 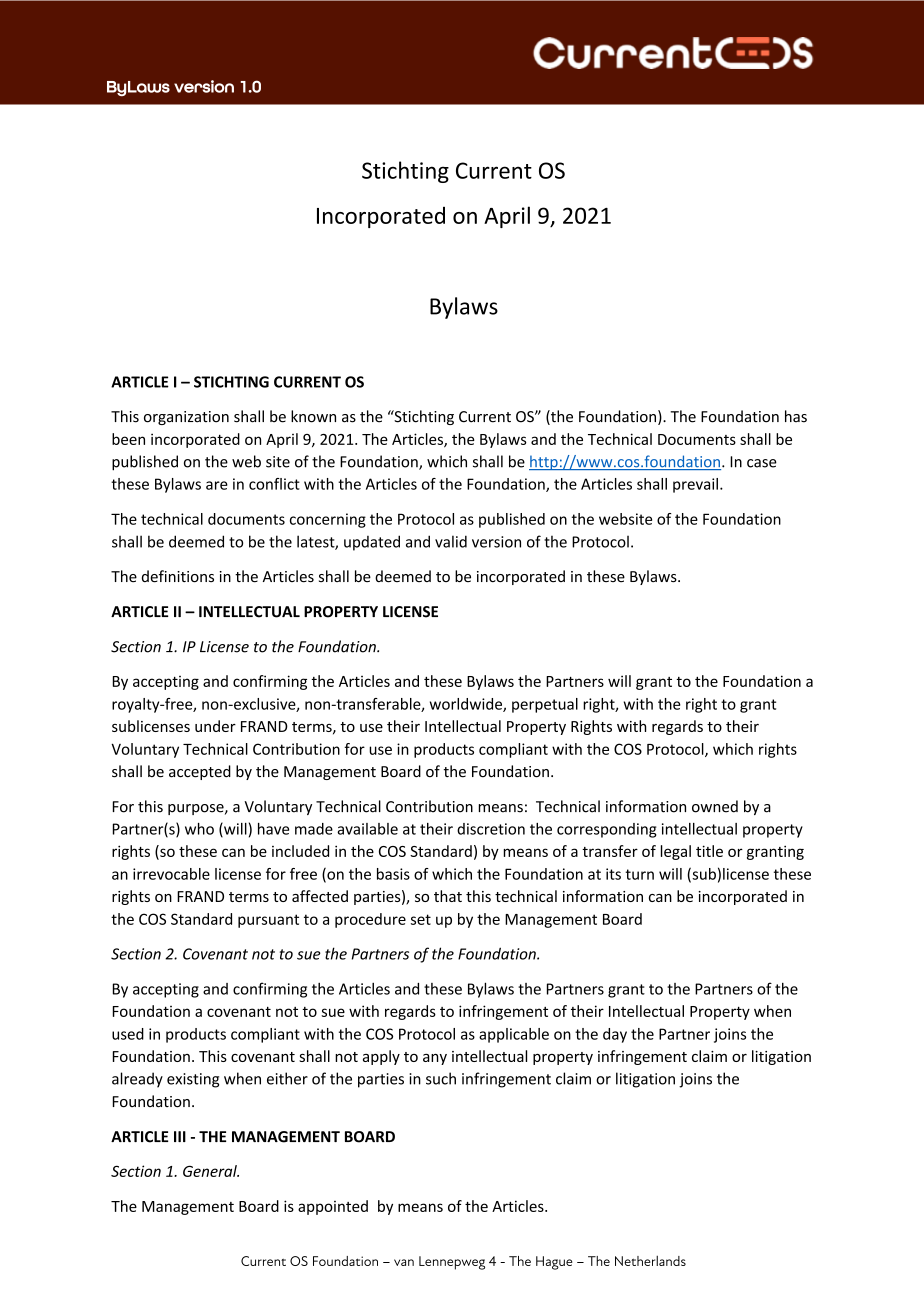 I want to click on case, so click(x=762, y=463).
